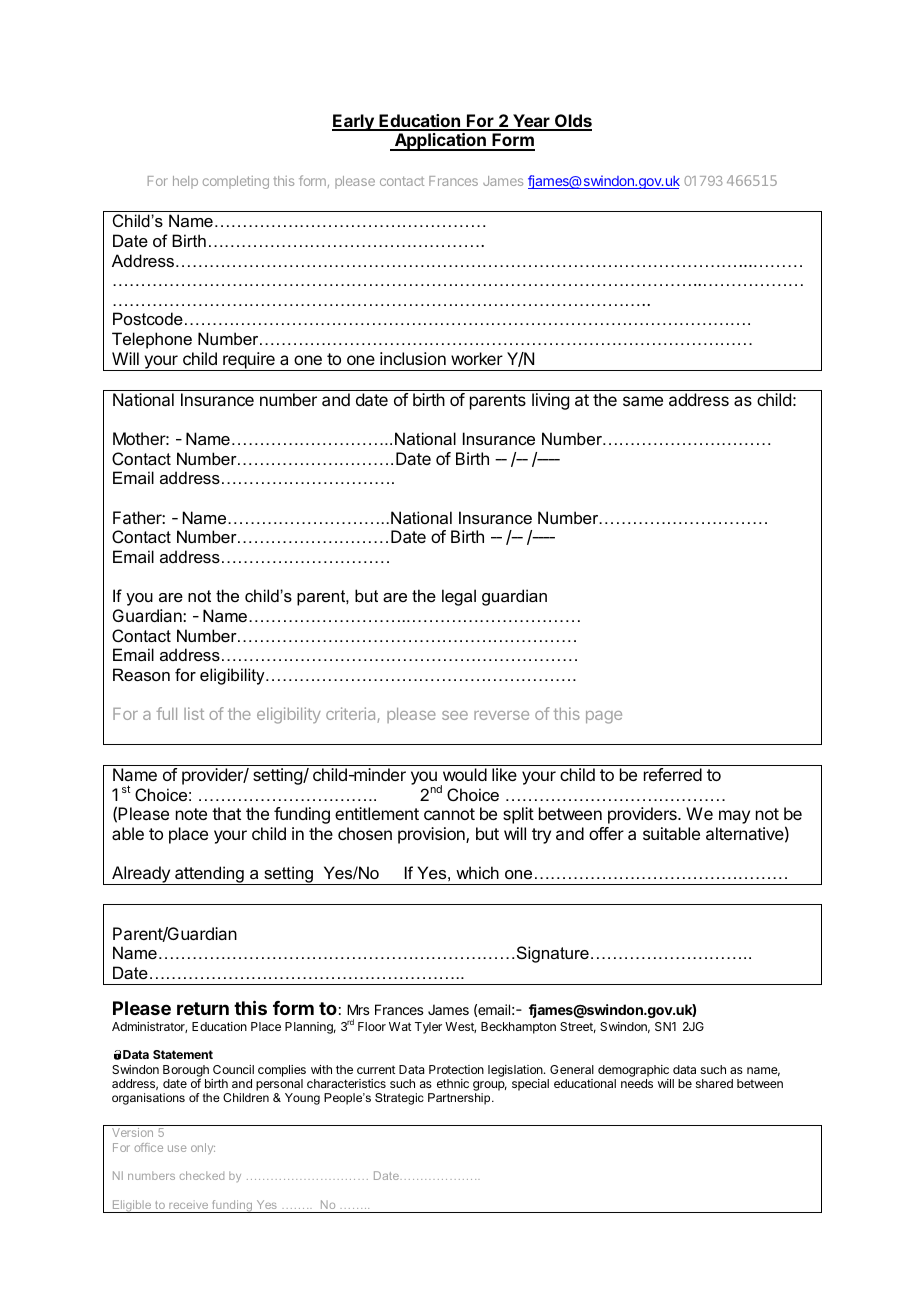 The image size is (924, 1308). Describe the element at coordinates (643, 401) in the image. I see `same` at that location.
